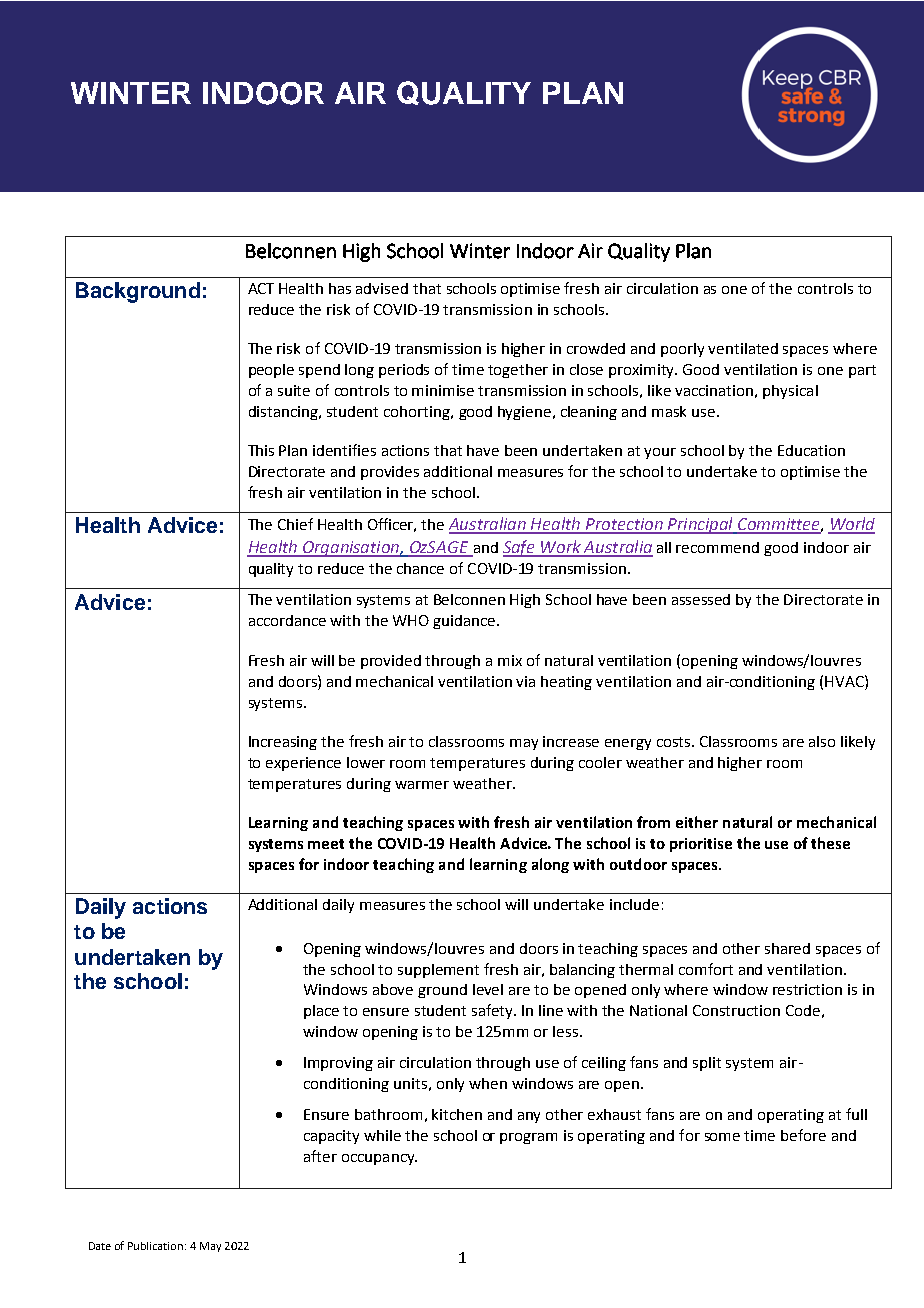 Image resolution: width=924 pixels, height=1308 pixels. I want to click on people, so click(271, 371).
